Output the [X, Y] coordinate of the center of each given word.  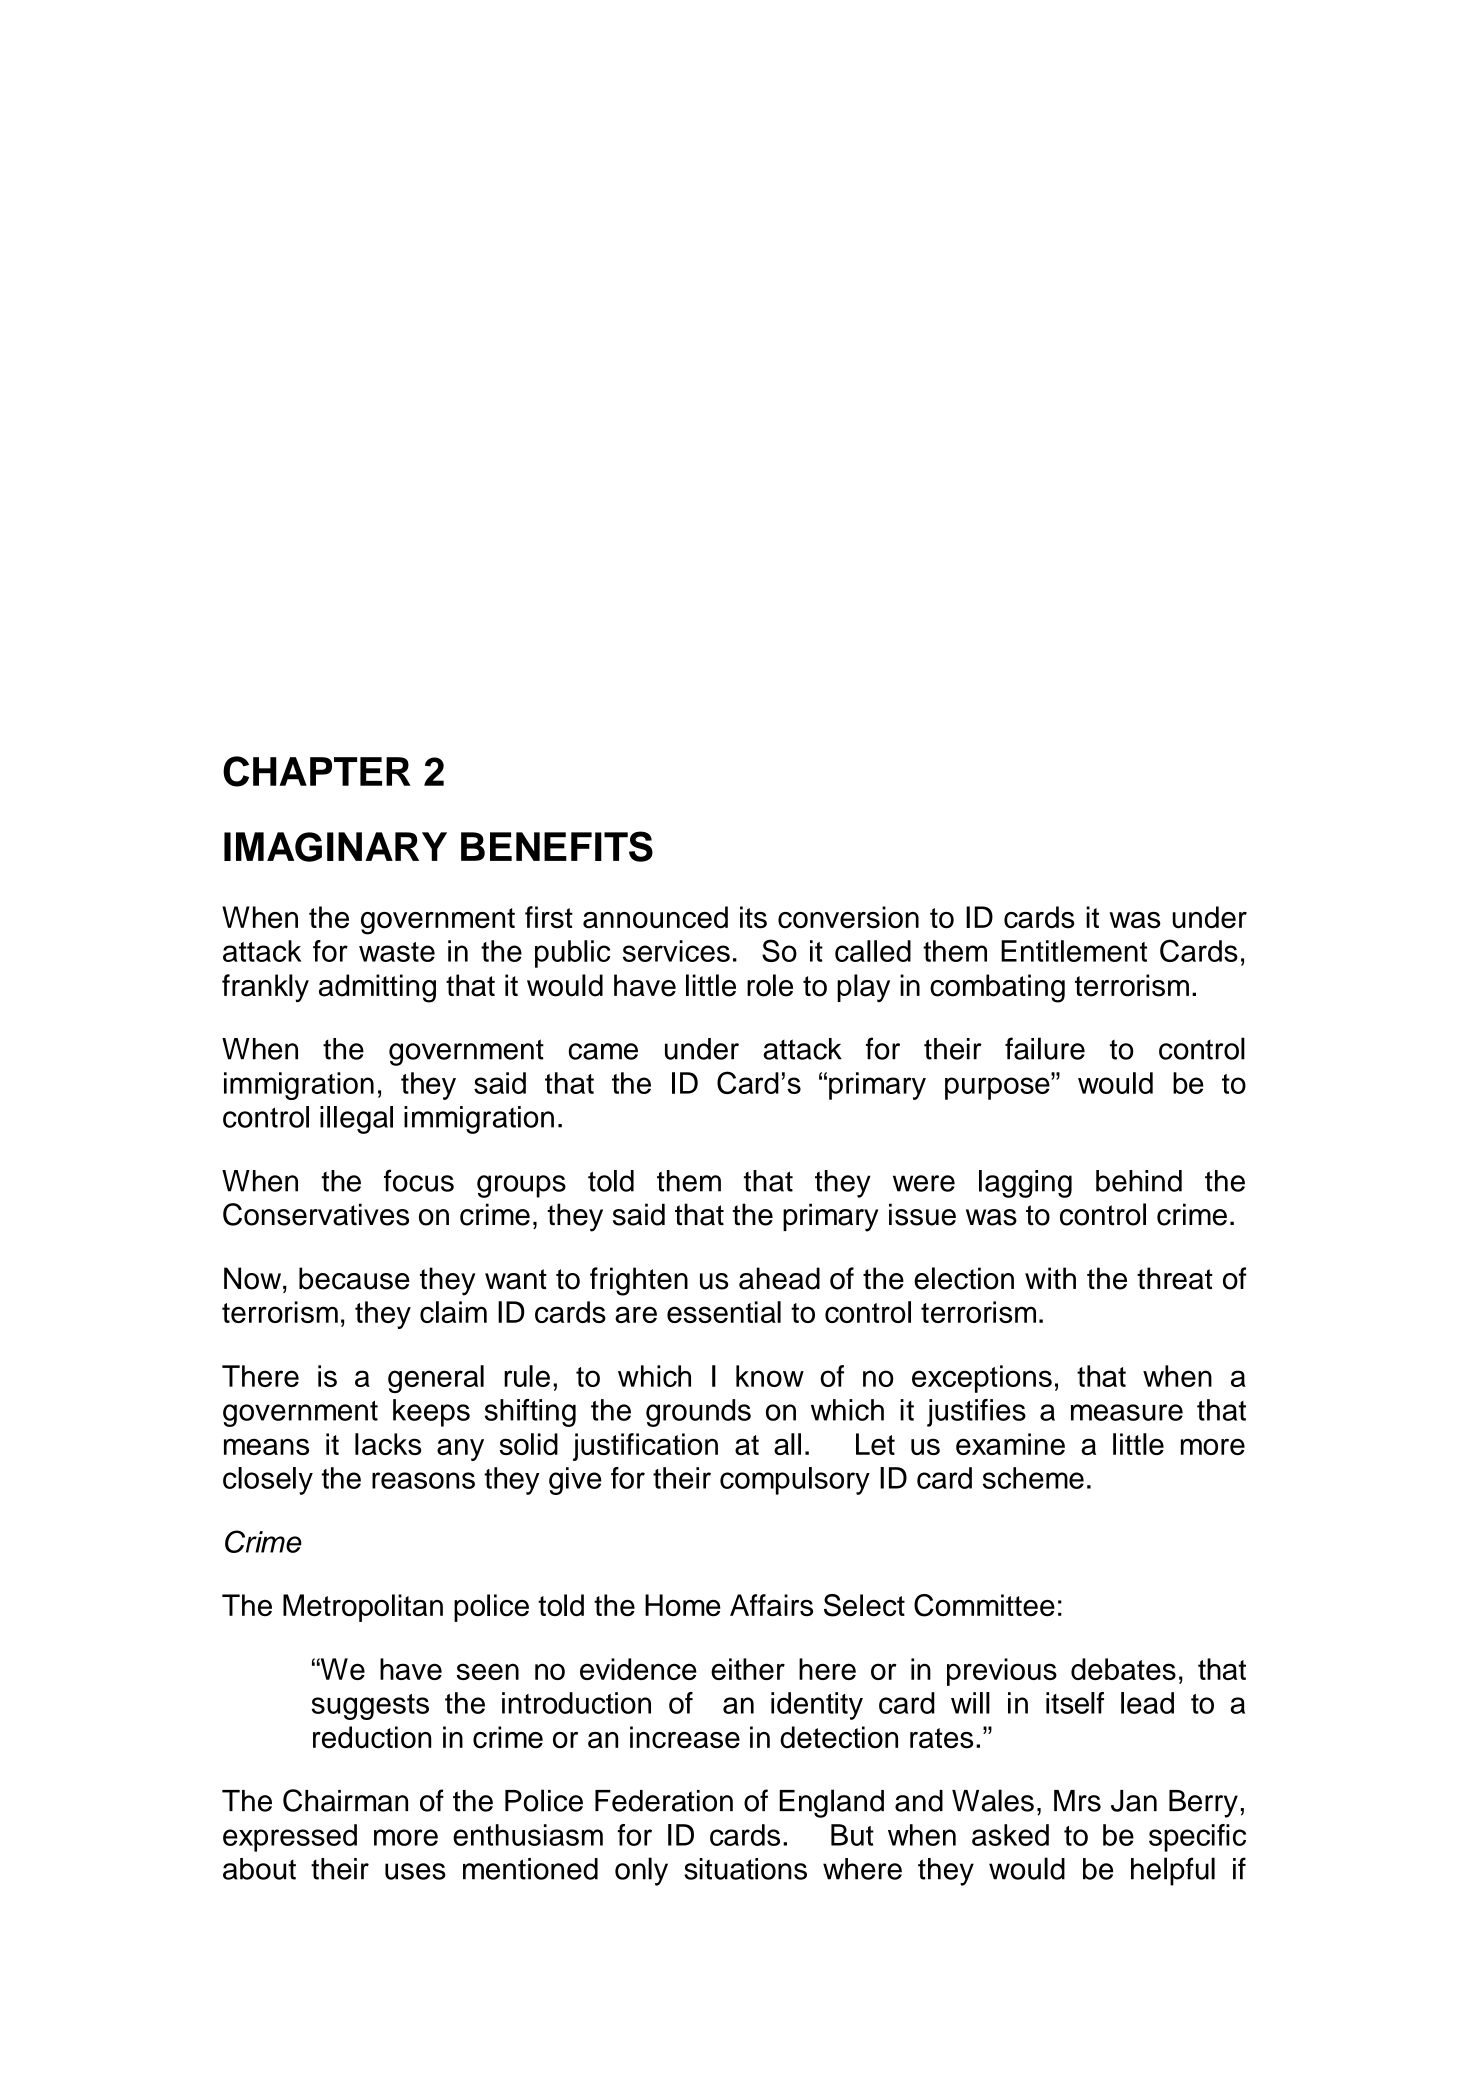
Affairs [771, 1605]
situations [745, 1869]
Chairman [345, 1800]
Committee [984, 1605]
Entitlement [1074, 951]
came [603, 1051]
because [354, 1278]
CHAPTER [317, 771]
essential [724, 1312]
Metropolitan [363, 1608]
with [1050, 1278]
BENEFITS [557, 846]
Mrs [1077, 1801]
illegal [356, 1120]
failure [1045, 1048]
